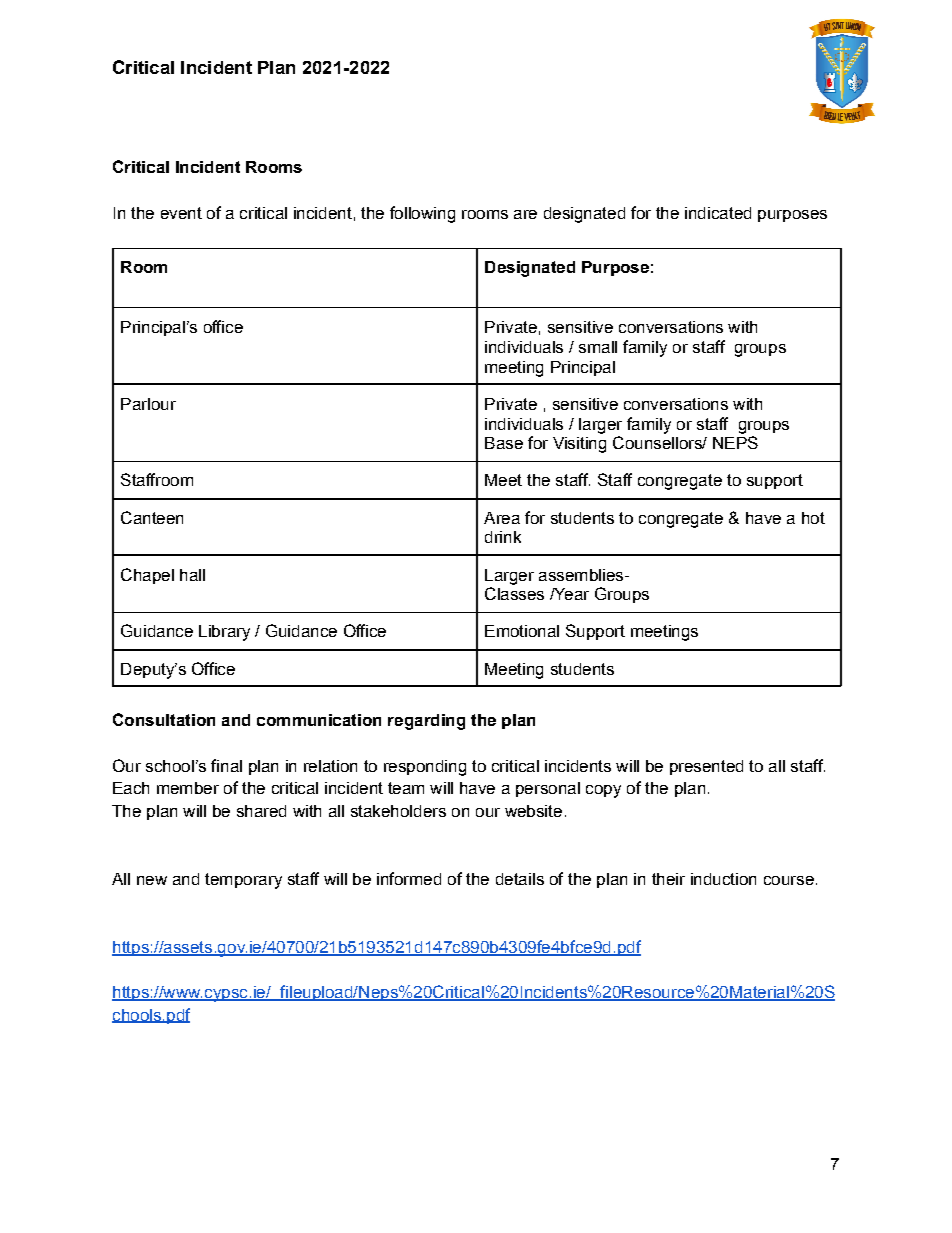  Describe the element at coordinates (718, 213) in the document. I see `indicated` at that location.
